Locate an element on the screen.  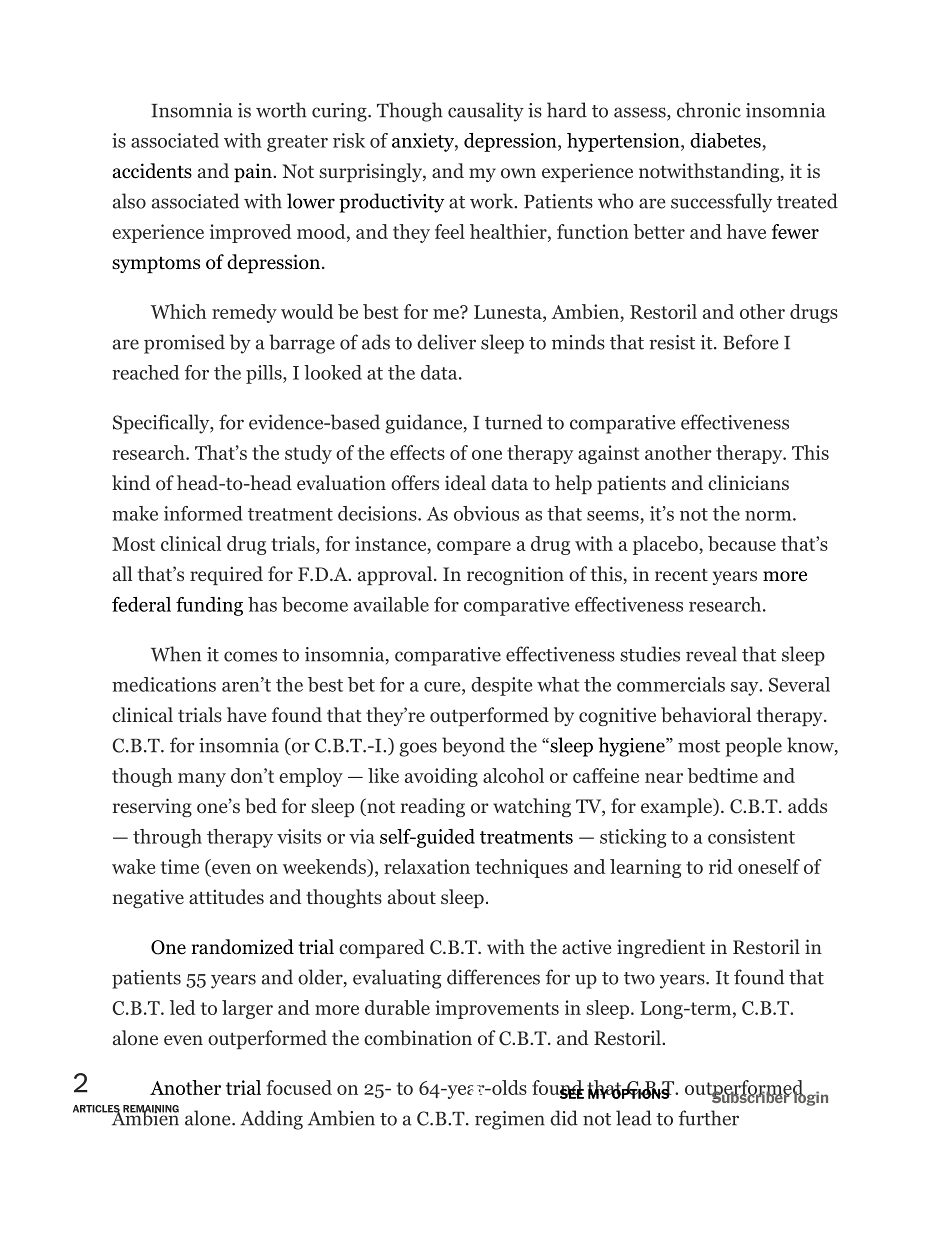
reveal is located at coordinates (711, 654).
